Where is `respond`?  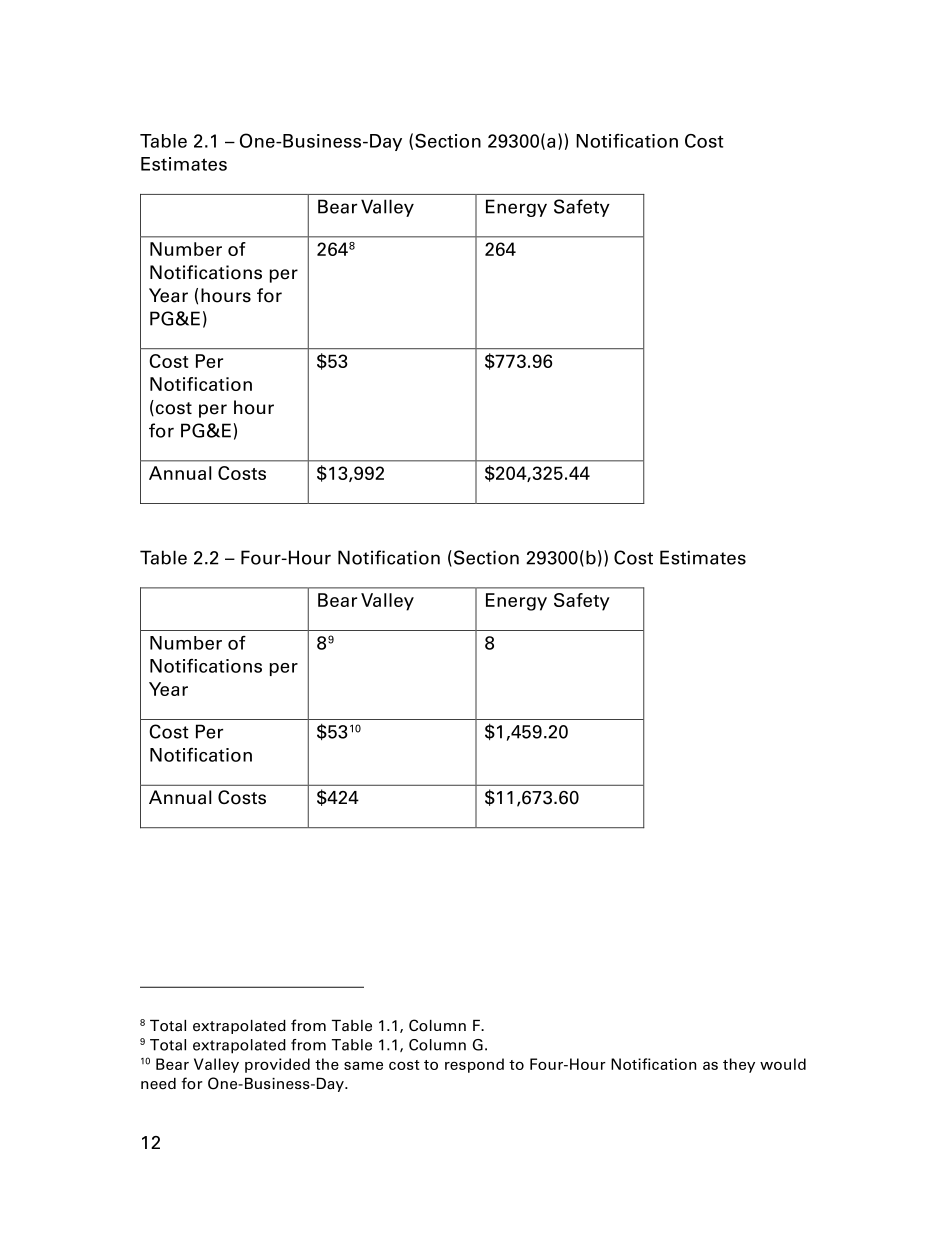
respond is located at coordinates (474, 1065).
